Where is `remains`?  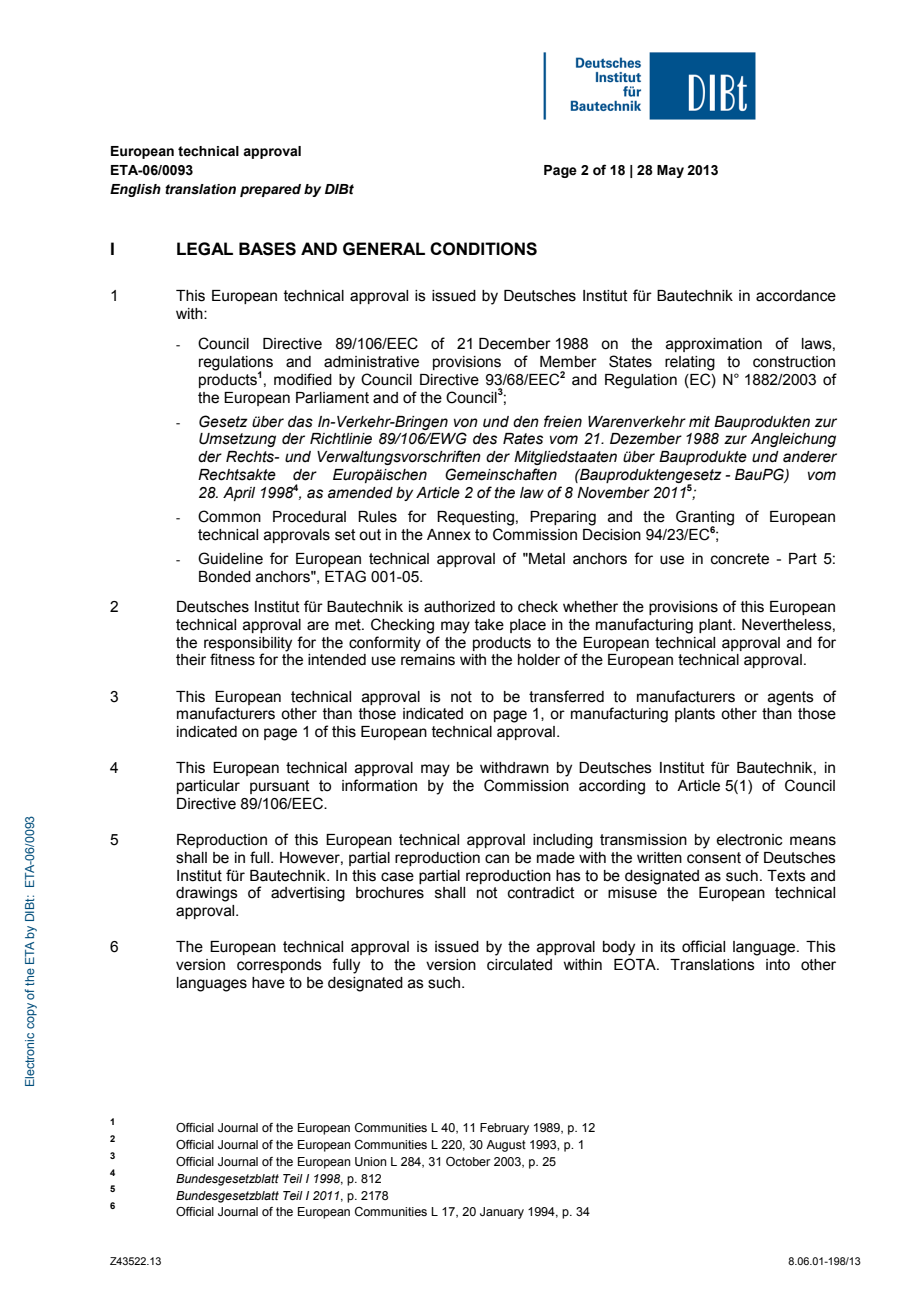
remains is located at coordinates (428, 660).
